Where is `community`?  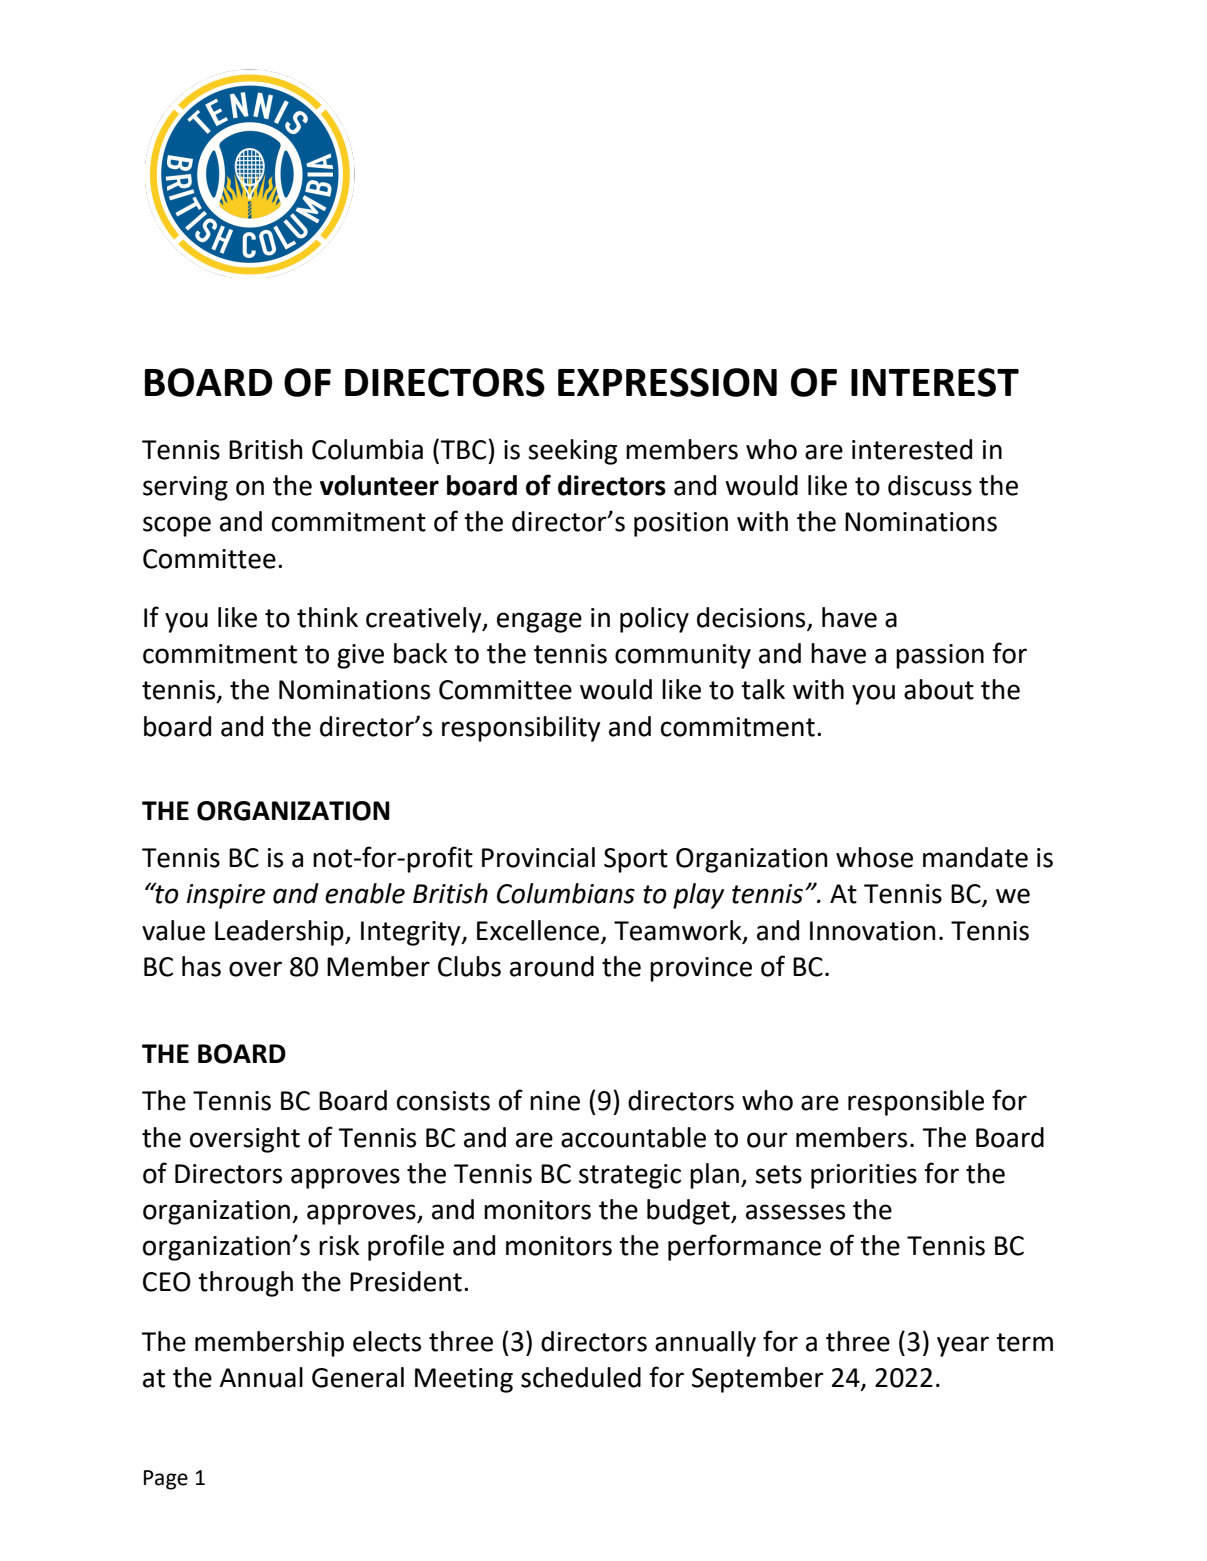 community is located at coordinates (683, 656).
